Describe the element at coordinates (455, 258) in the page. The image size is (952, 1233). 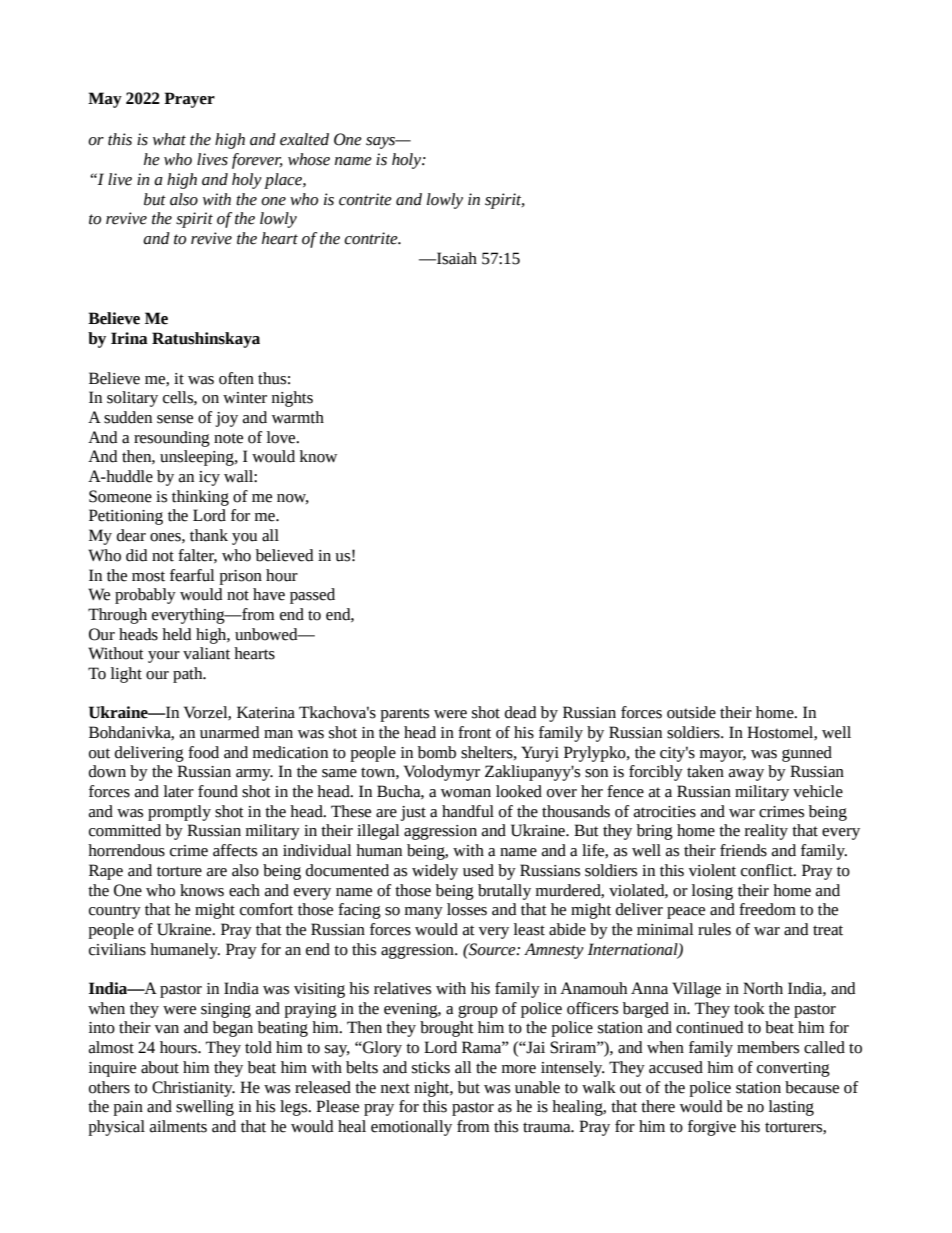
I see `Isaiah` at that location.
